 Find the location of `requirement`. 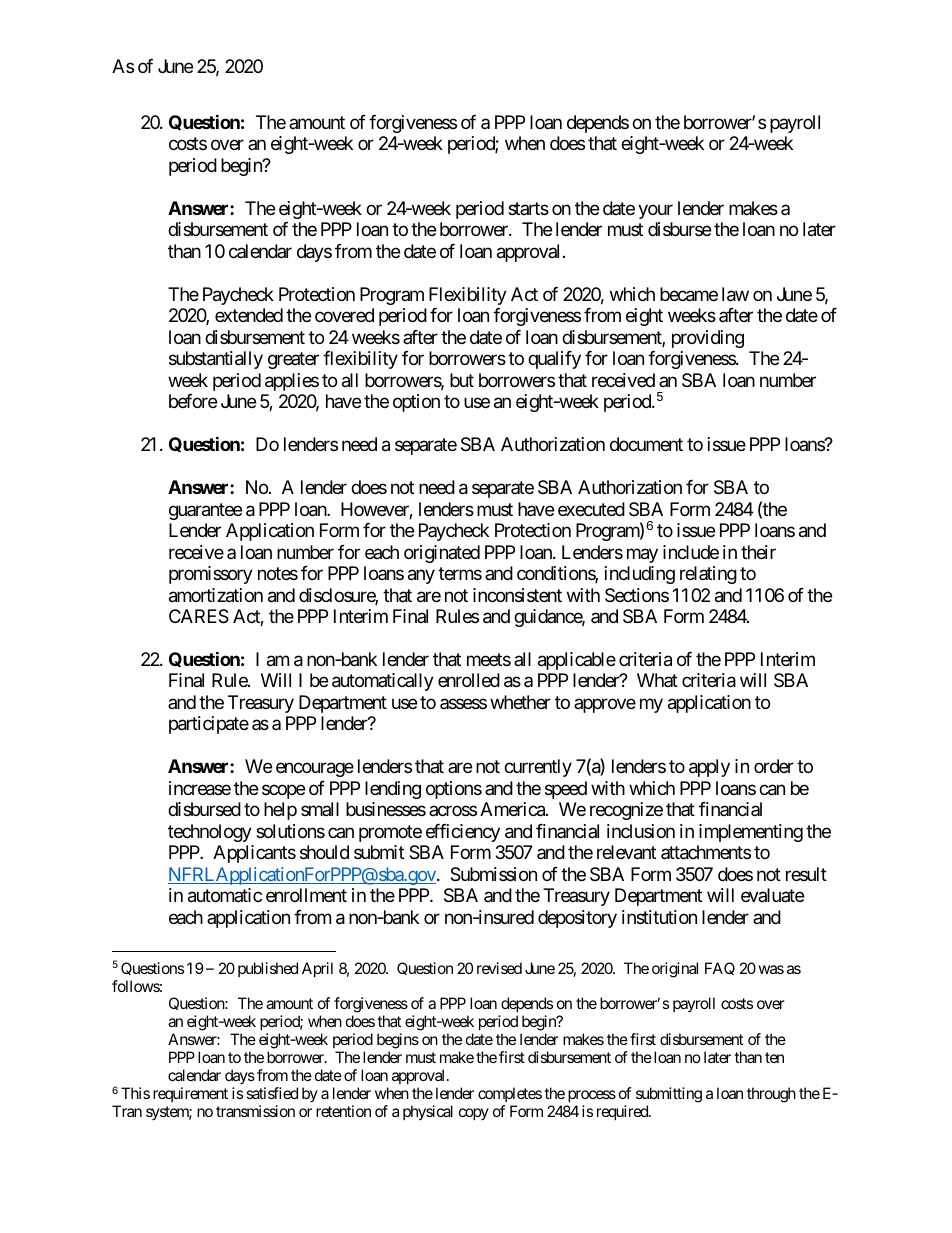

requirement is located at coordinates (190, 1094).
